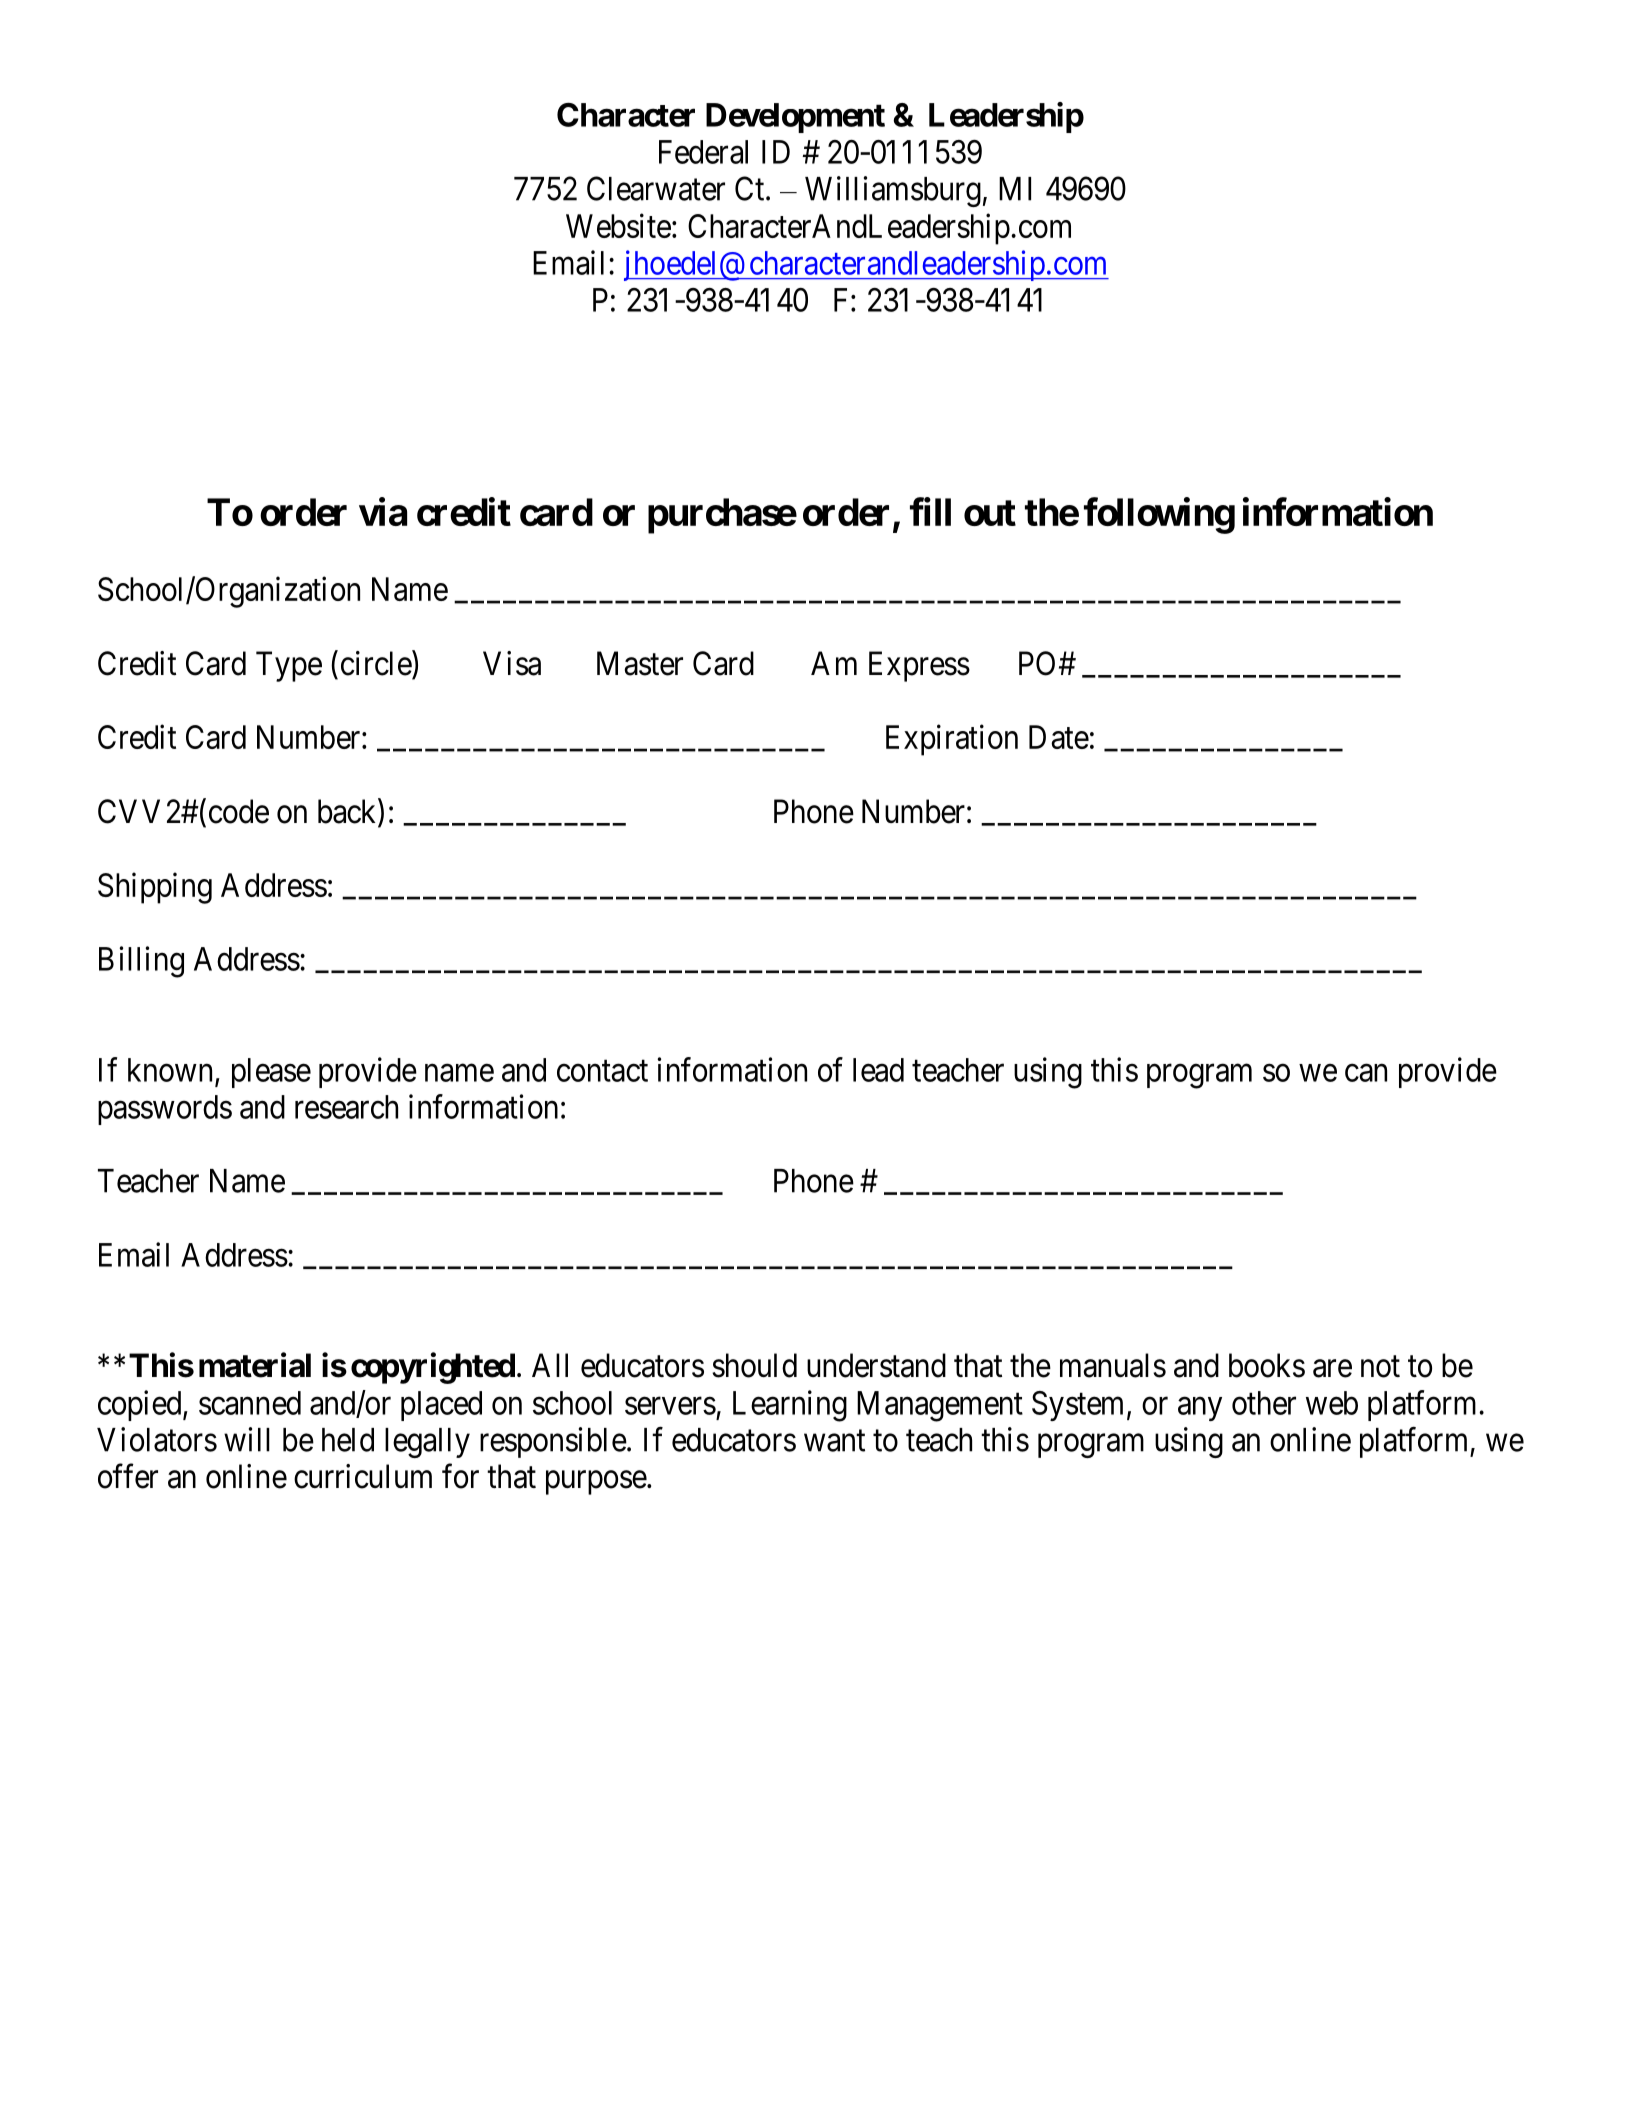 The image size is (1639, 2121). Describe the element at coordinates (618, 225) in the document. I see `Website` at that location.
